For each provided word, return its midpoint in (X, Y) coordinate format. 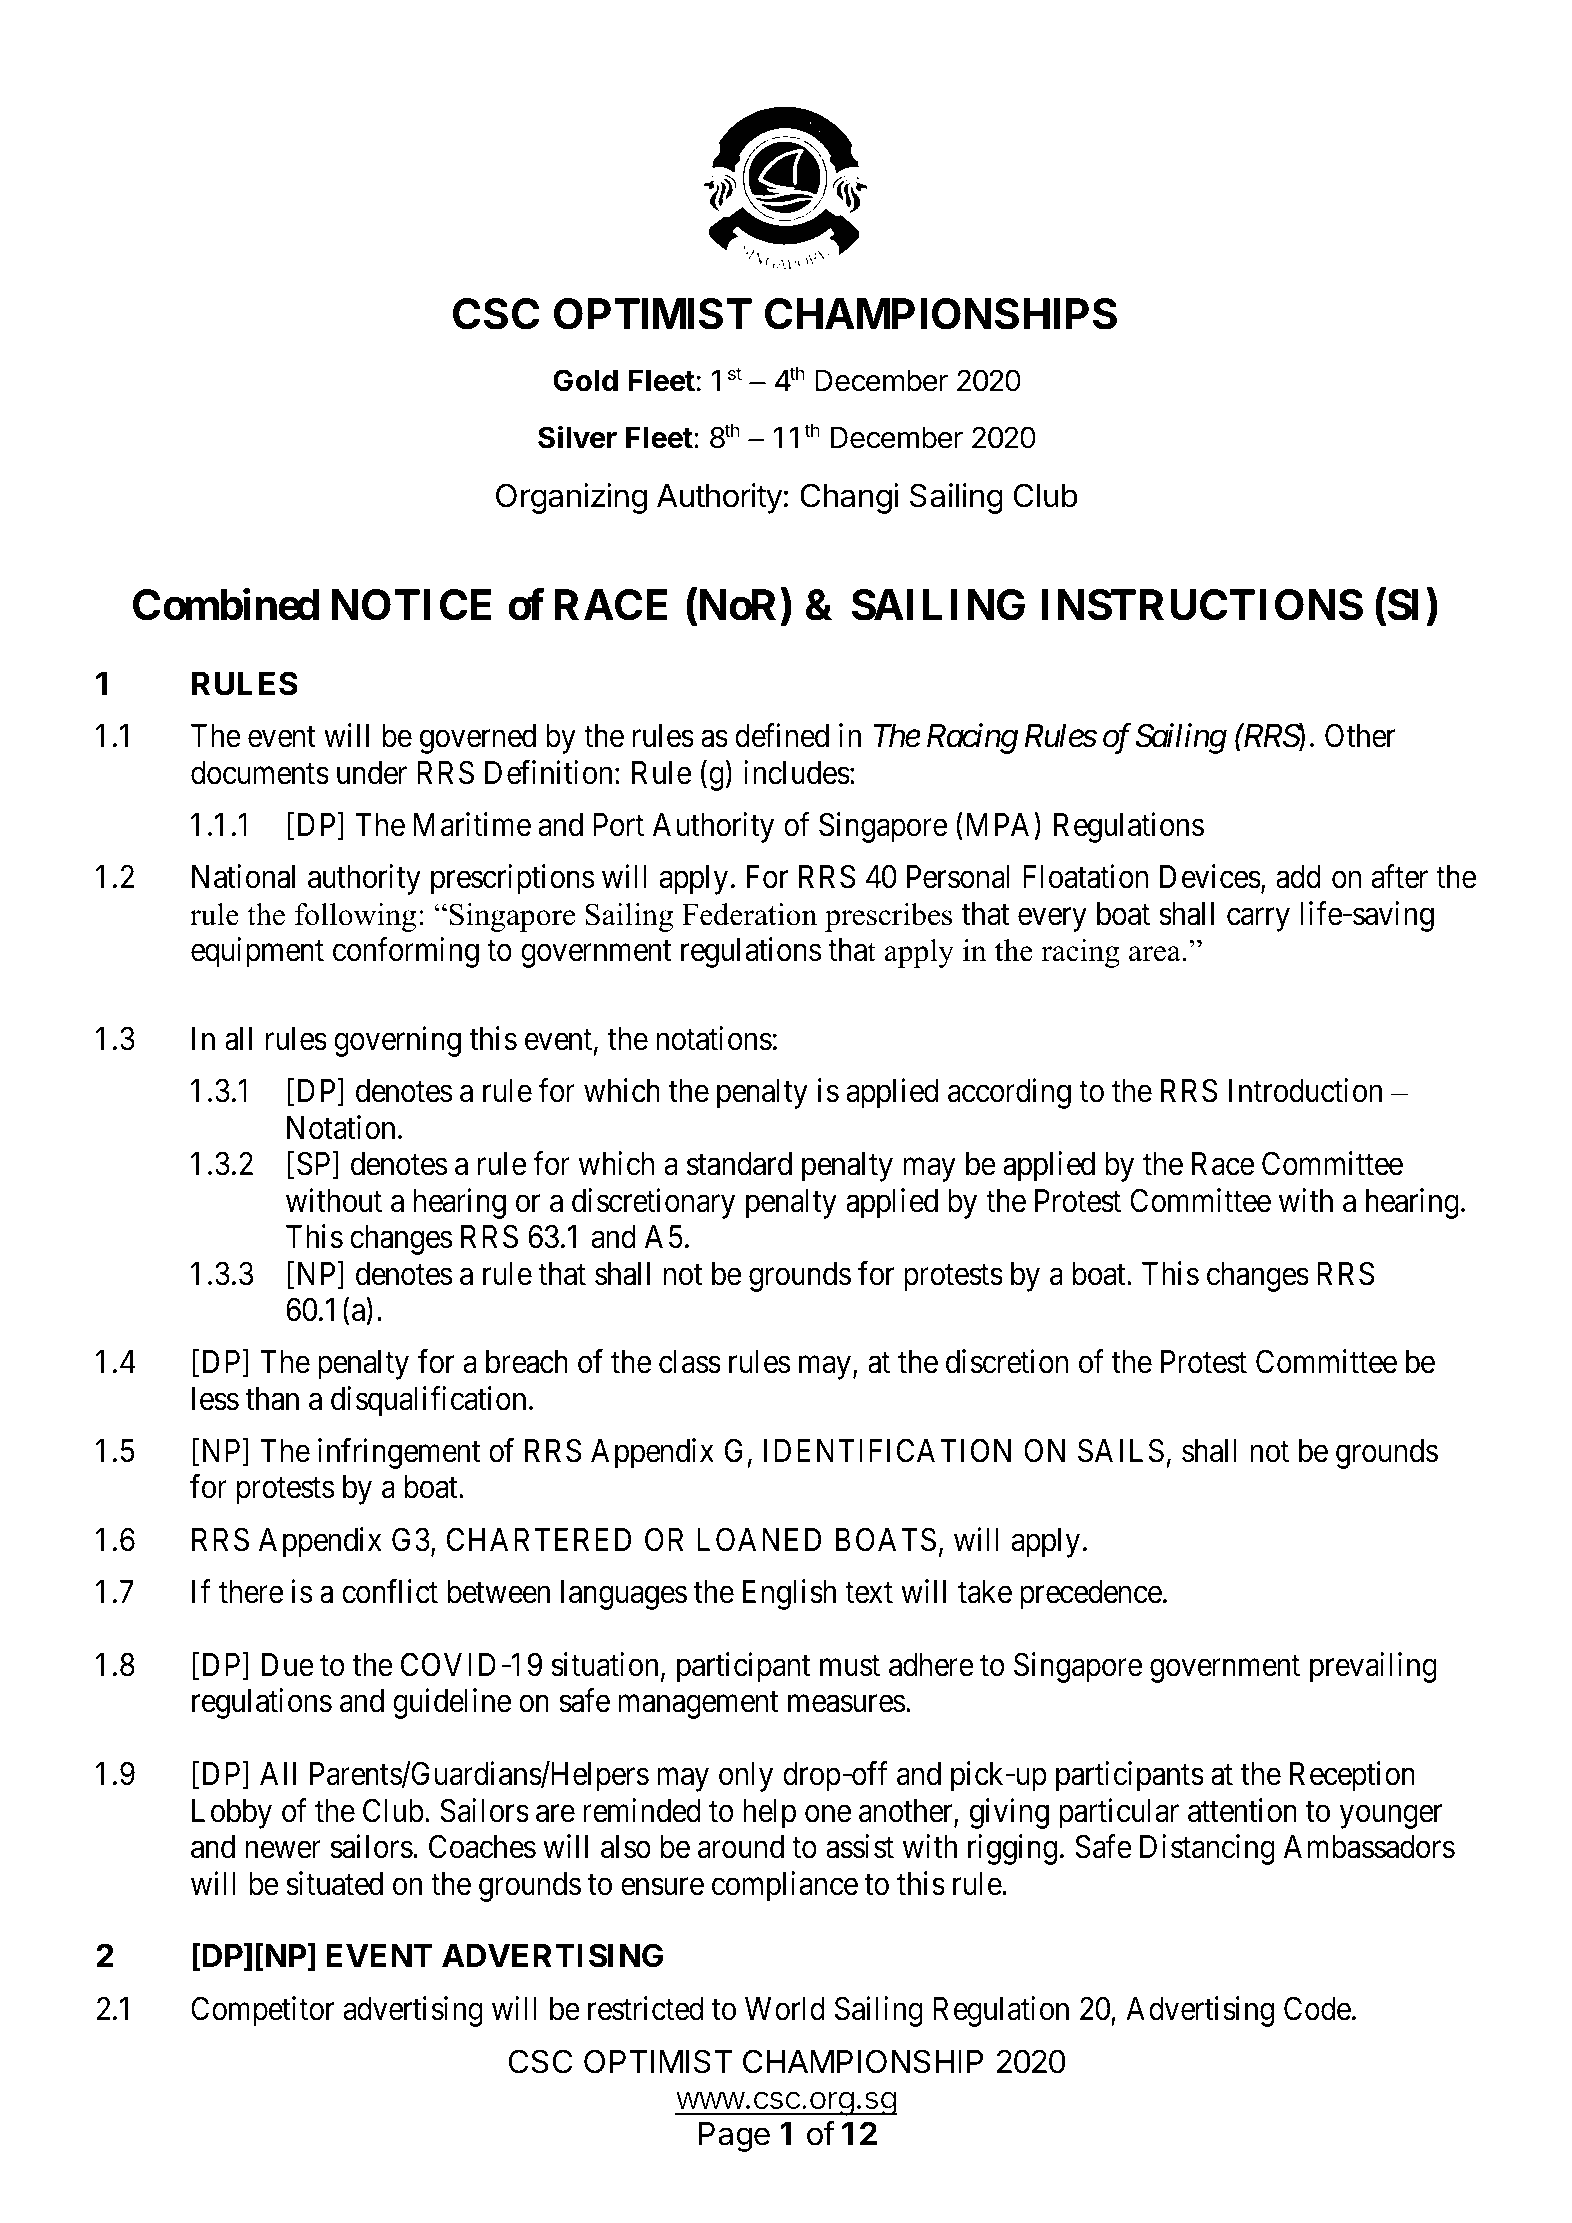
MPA (998, 824)
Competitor (262, 2011)
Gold (585, 380)
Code (1317, 2008)
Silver (577, 437)
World (785, 2009)
